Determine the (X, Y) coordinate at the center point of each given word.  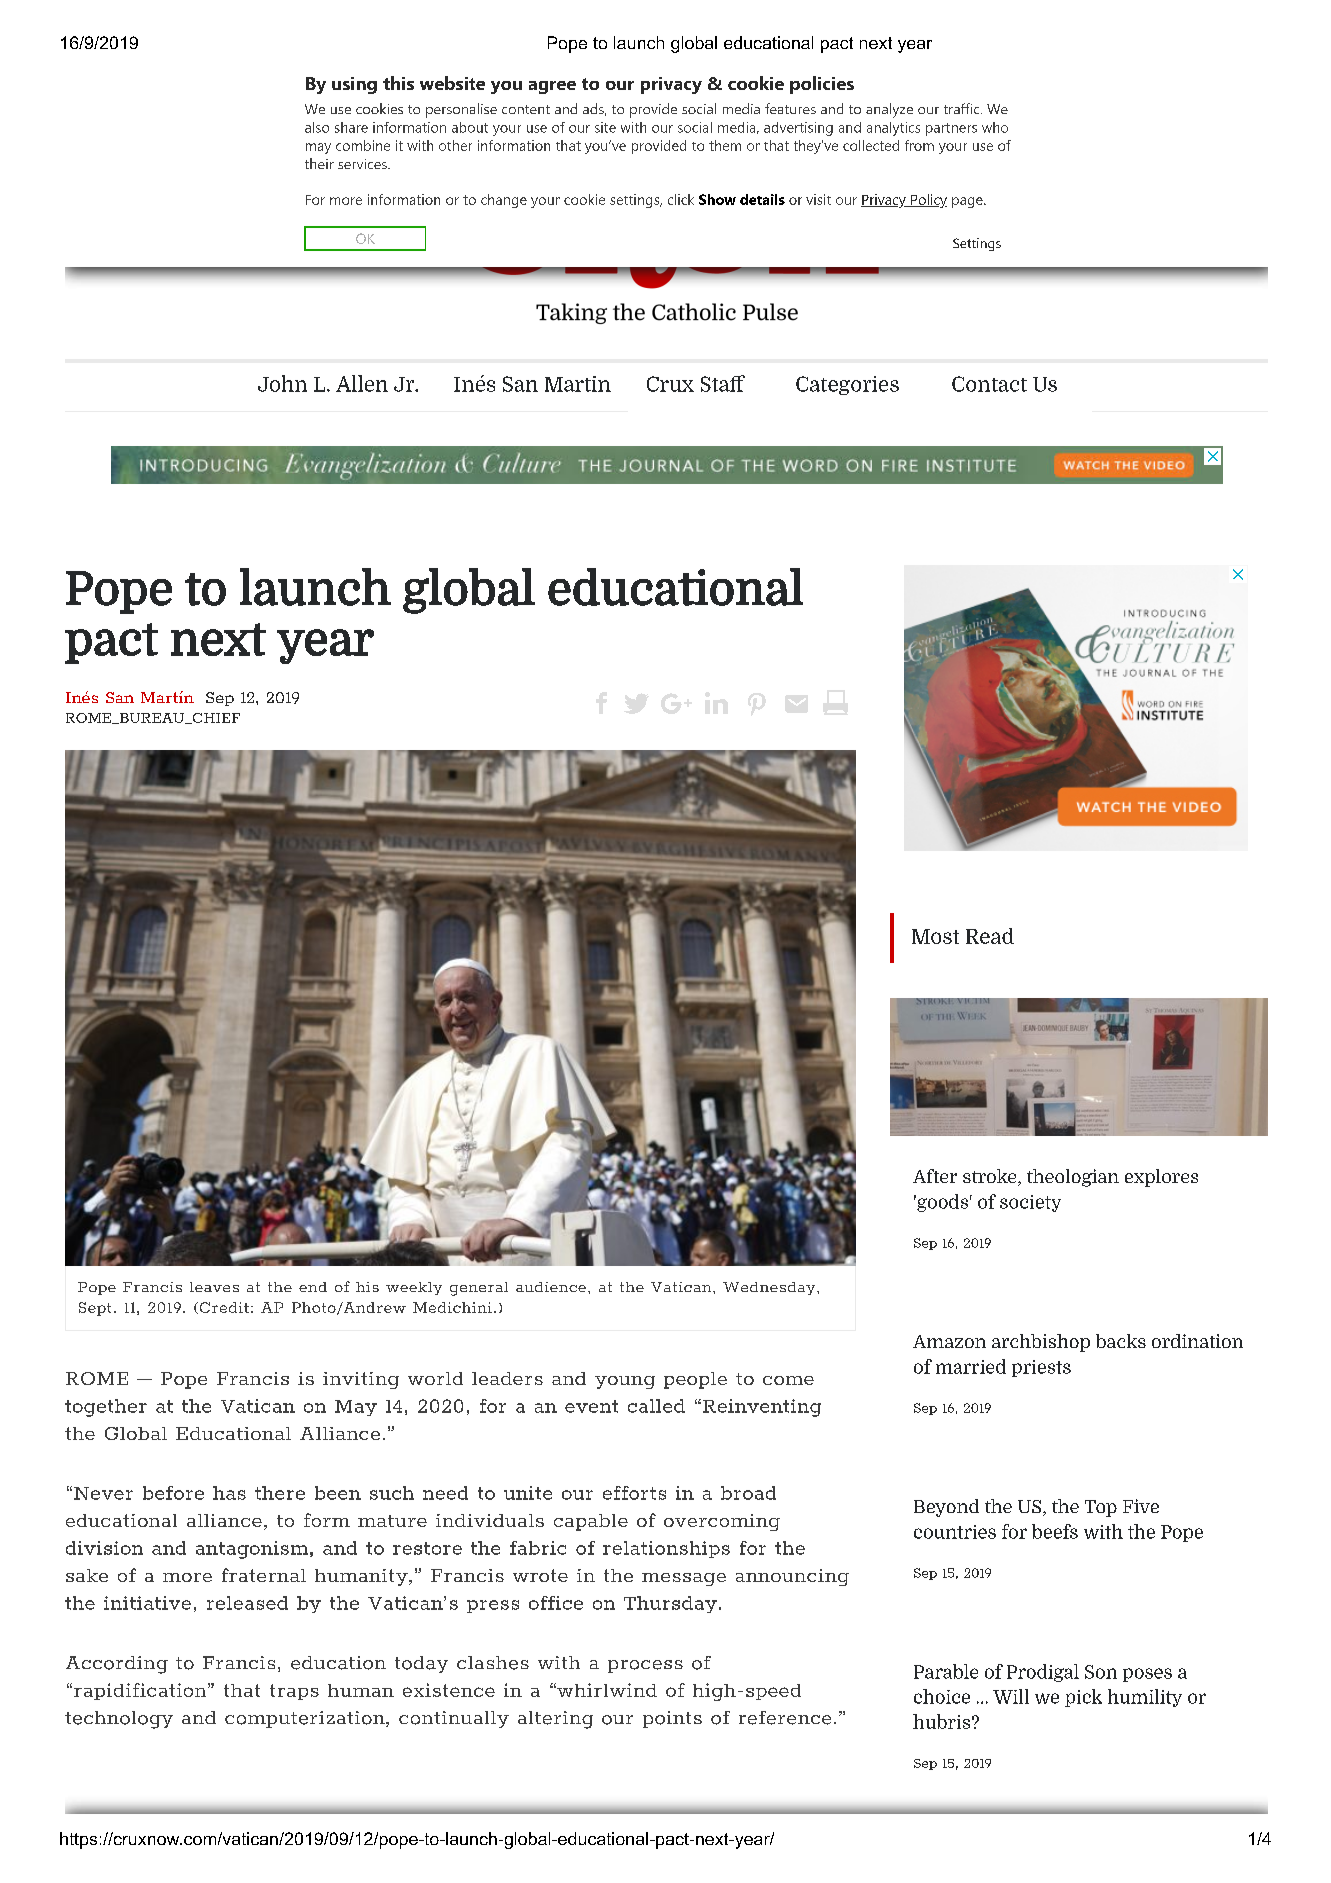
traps (294, 1692)
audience (551, 1287)
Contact (989, 384)
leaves (214, 1287)
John (282, 383)
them (725, 145)
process (645, 1666)
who (995, 127)
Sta (716, 384)
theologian (1073, 1178)
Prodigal (1043, 1673)
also (317, 127)
